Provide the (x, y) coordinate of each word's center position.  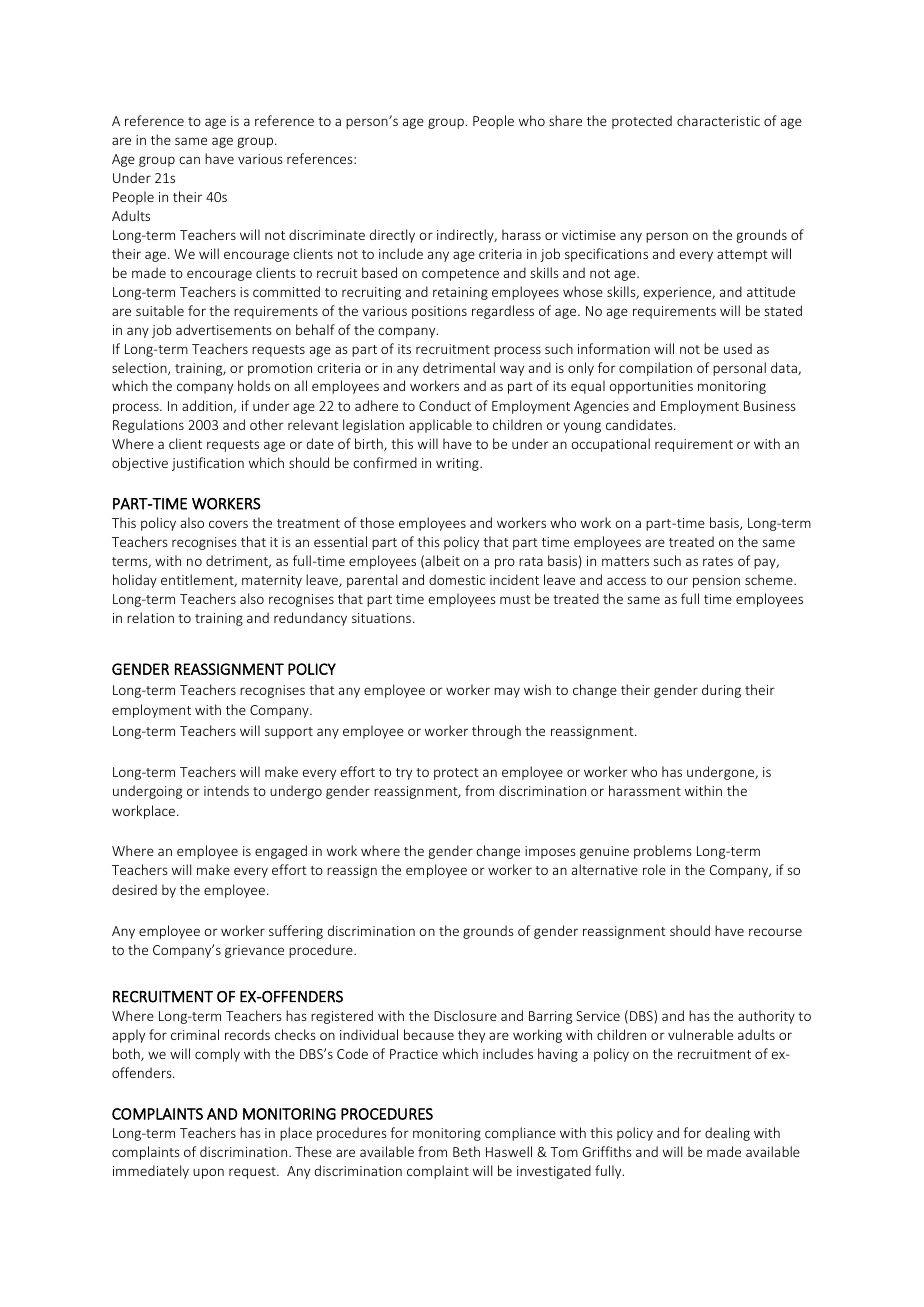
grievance (254, 951)
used (738, 348)
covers (228, 524)
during (721, 691)
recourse (775, 932)
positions (439, 312)
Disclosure (465, 1015)
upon (208, 1173)
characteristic (718, 120)
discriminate (327, 234)
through (496, 732)
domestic (457, 579)
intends (226, 790)
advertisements (224, 329)
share (565, 120)
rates (718, 561)
